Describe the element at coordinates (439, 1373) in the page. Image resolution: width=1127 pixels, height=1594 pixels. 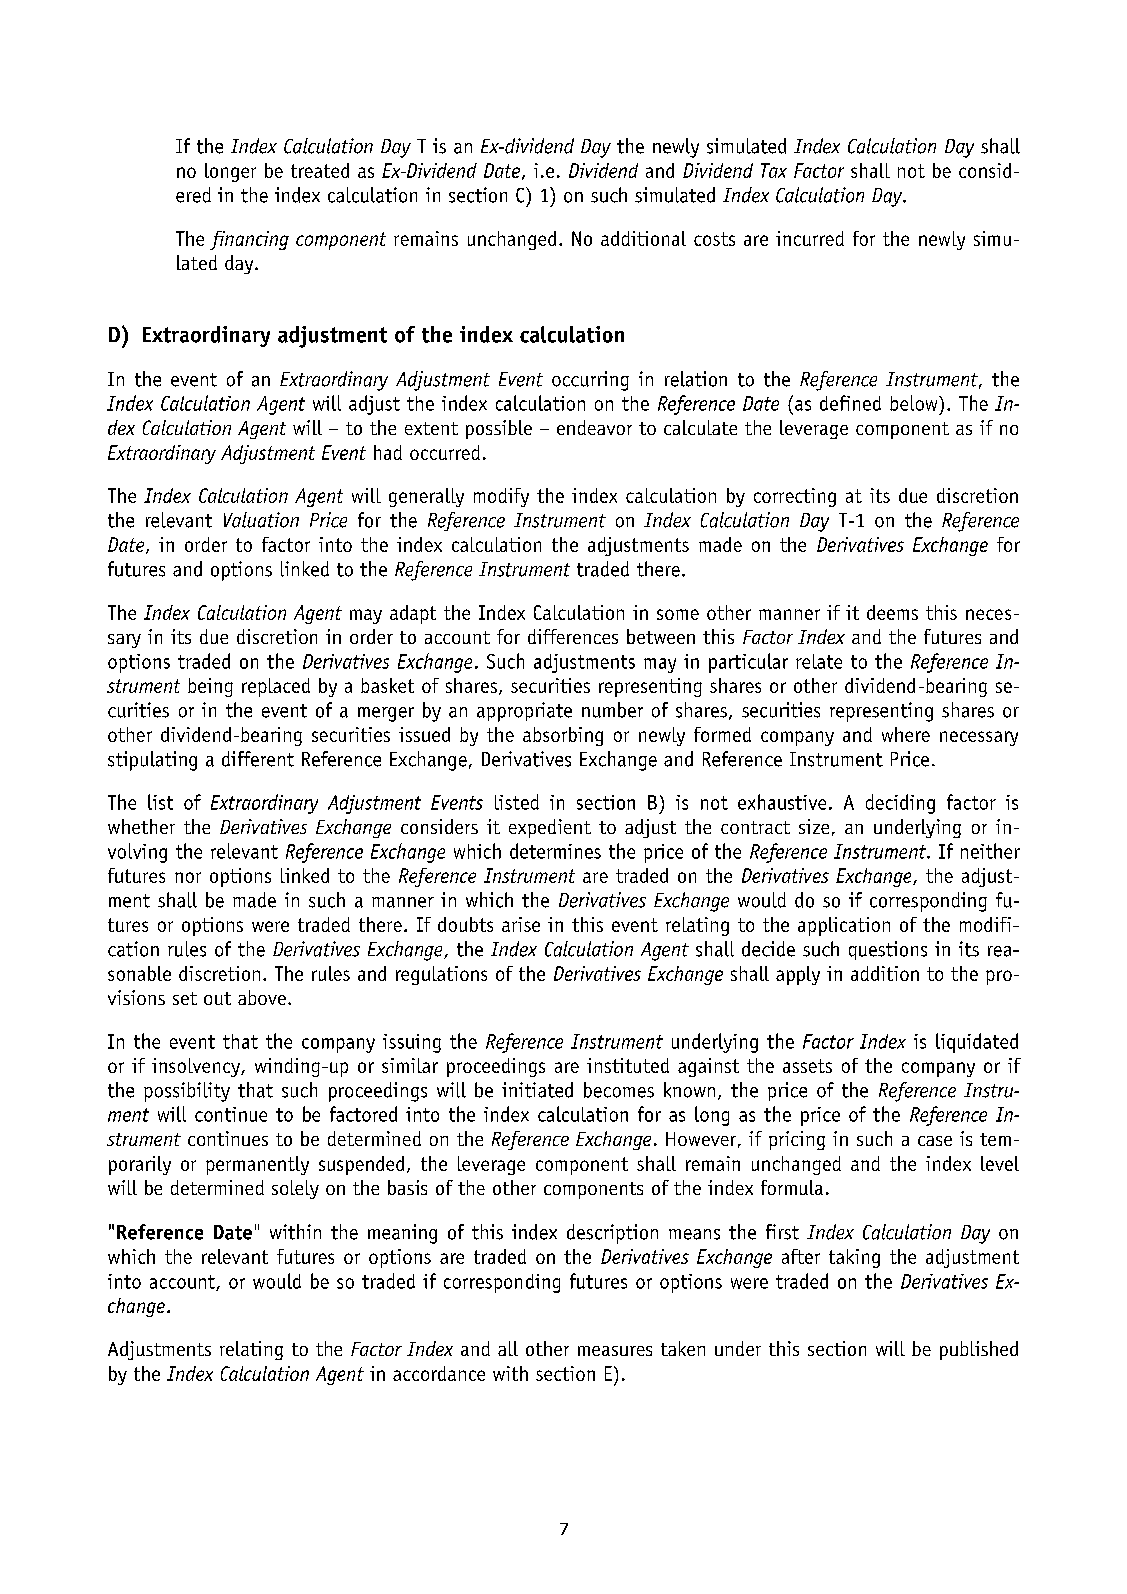
I see `accordance` at that location.
